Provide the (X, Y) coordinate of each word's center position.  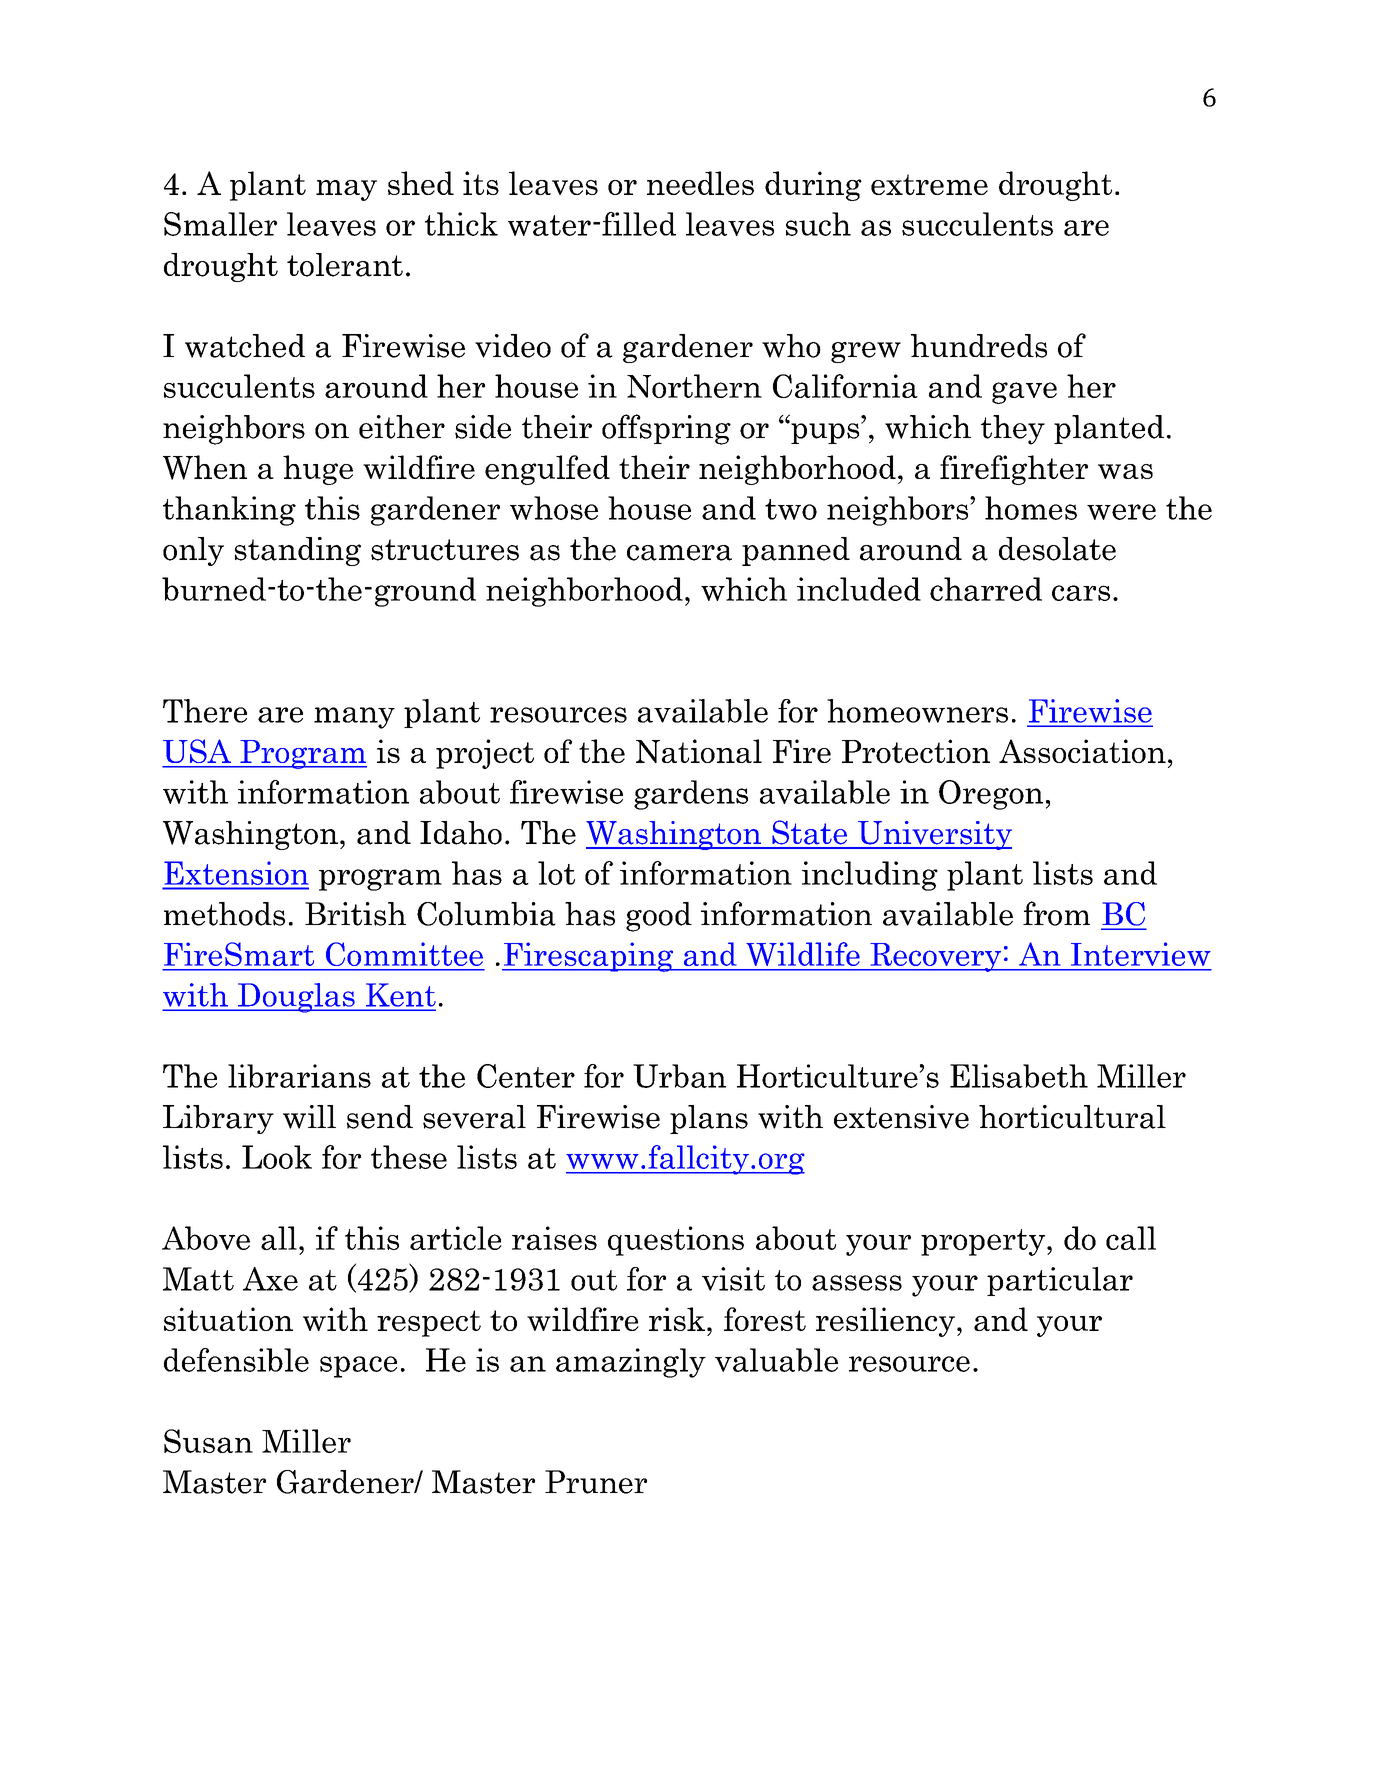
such (818, 224)
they (1013, 430)
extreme (929, 184)
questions (676, 1241)
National (699, 751)
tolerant (345, 265)
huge (318, 470)
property (983, 1242)
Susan (208, 1441)
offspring (666, 429)
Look (277, 1157)
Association (1082, 751)
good (659, 917)
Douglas (296, 998)
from (1056, 913)
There (205, 711)
